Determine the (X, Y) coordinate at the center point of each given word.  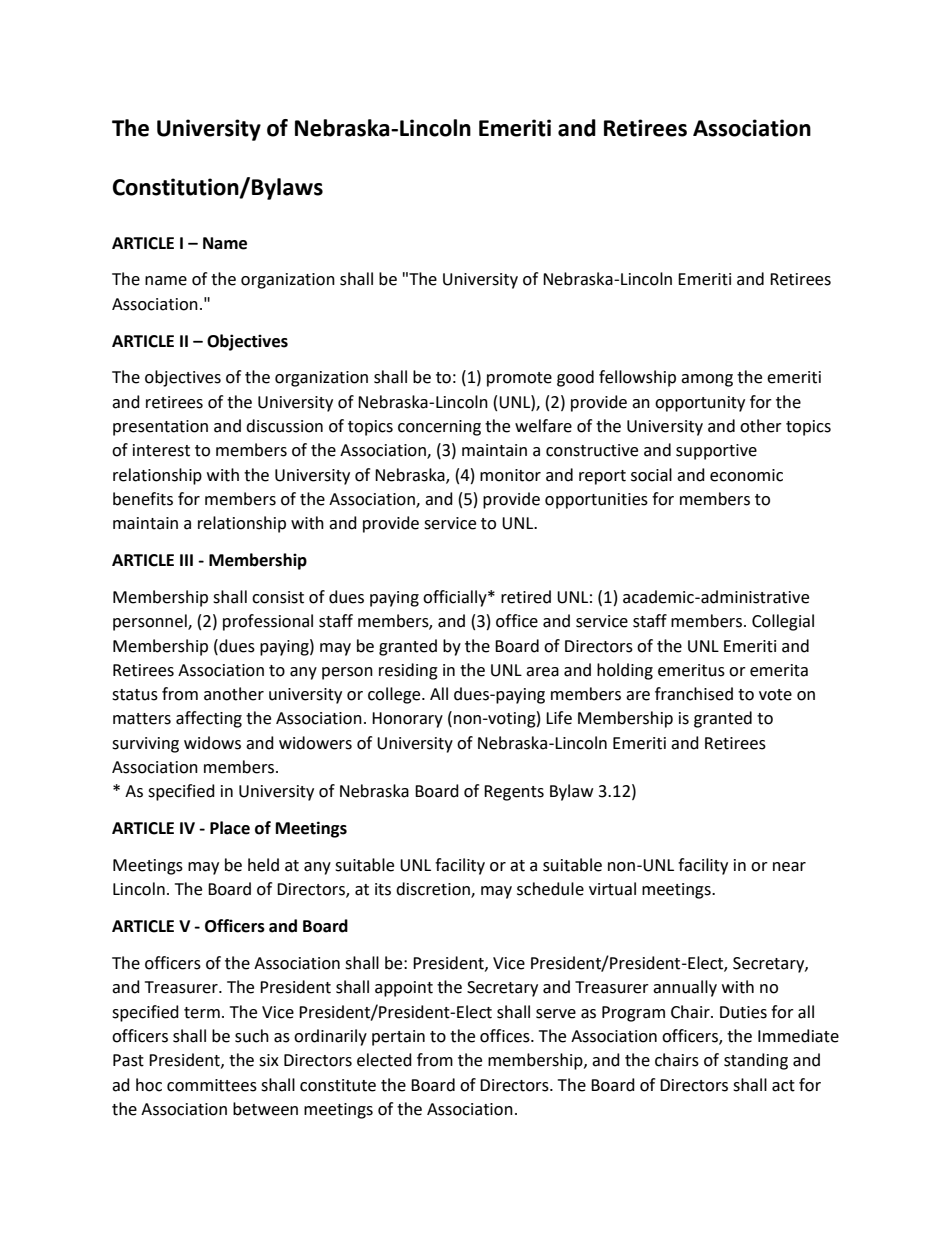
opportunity (700, 404)
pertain (398, 1038)
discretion (434, 890)
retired (526, 597)
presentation (160, 428)
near (789, 867)
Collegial (783, 622)
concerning (439, 428)
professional (268, 622)
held (263, 865)
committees (212, 1085)
